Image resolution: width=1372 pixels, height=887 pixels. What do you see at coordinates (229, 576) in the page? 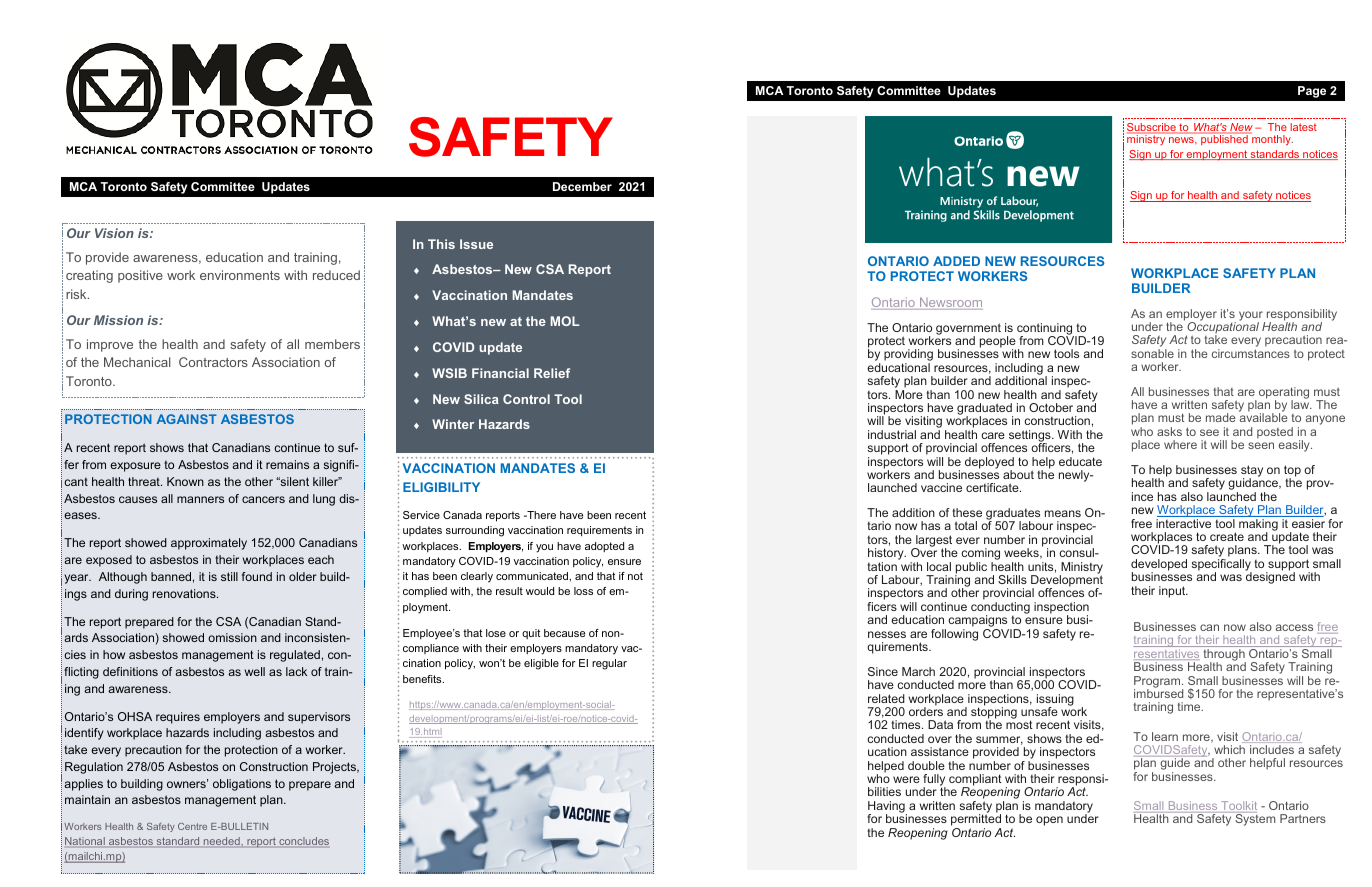
I see `still` at bounding box center [229, 576].
